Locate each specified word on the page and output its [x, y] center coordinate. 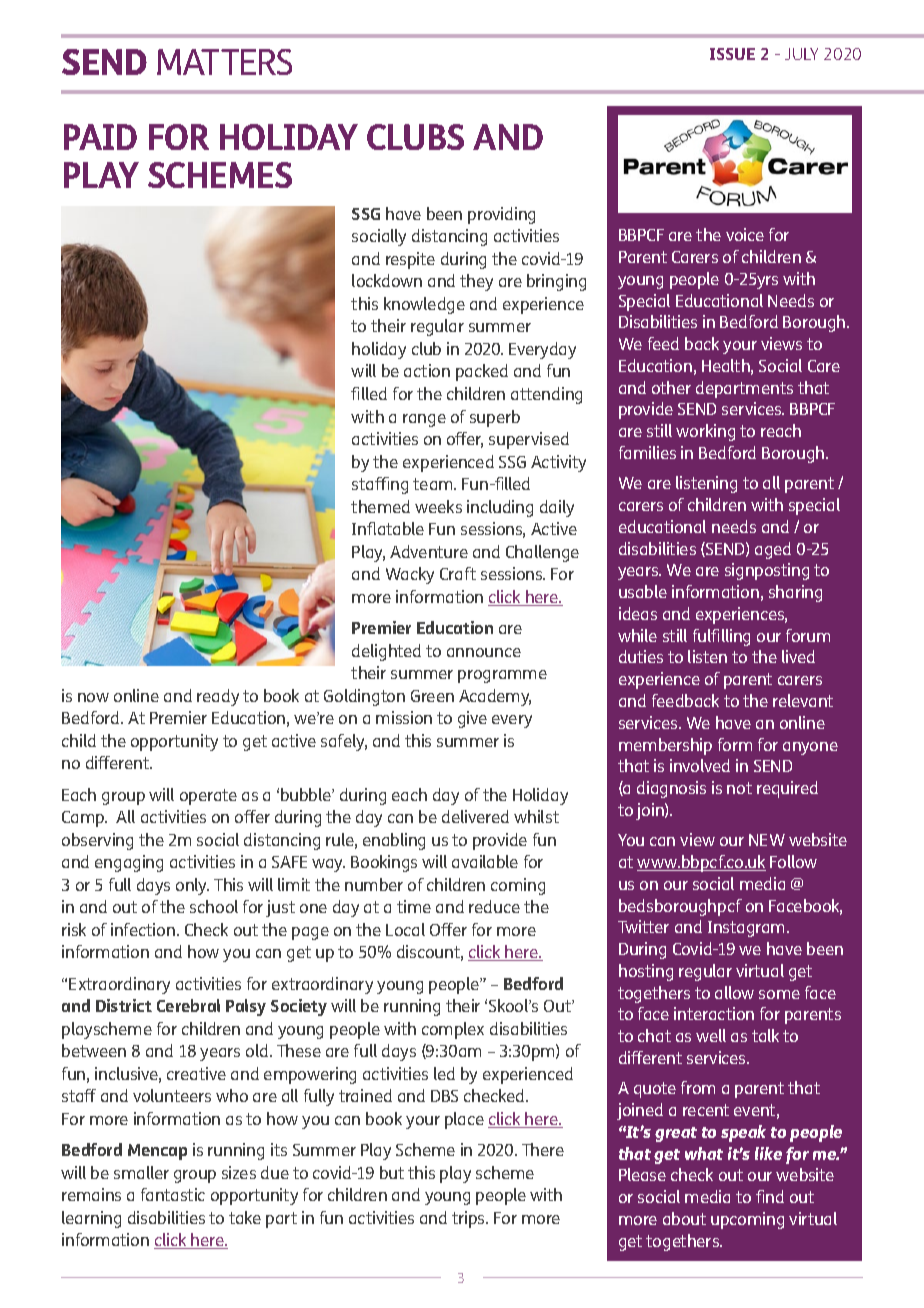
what [704, 1153]
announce [484, 652]
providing [501, 215]
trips [470, 1219]
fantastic [173, 1194]
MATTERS [224, 62]
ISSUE [732, 54]
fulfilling [721, 637]
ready [218, 697]
